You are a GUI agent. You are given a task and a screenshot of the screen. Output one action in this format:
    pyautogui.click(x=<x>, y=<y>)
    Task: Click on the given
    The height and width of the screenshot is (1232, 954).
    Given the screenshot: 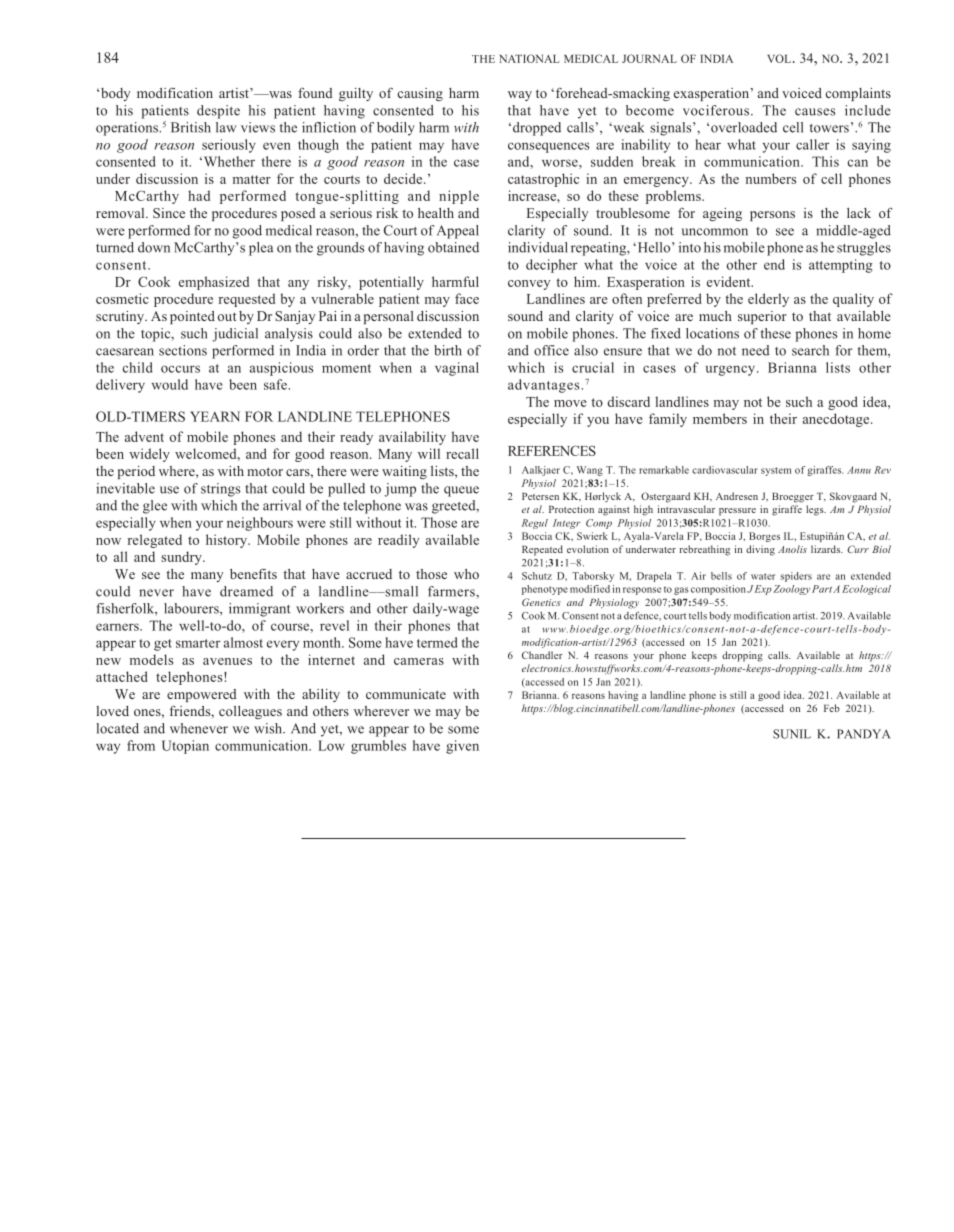 What is the action you would take?
    pyautogui.click(x=462, y=747)
